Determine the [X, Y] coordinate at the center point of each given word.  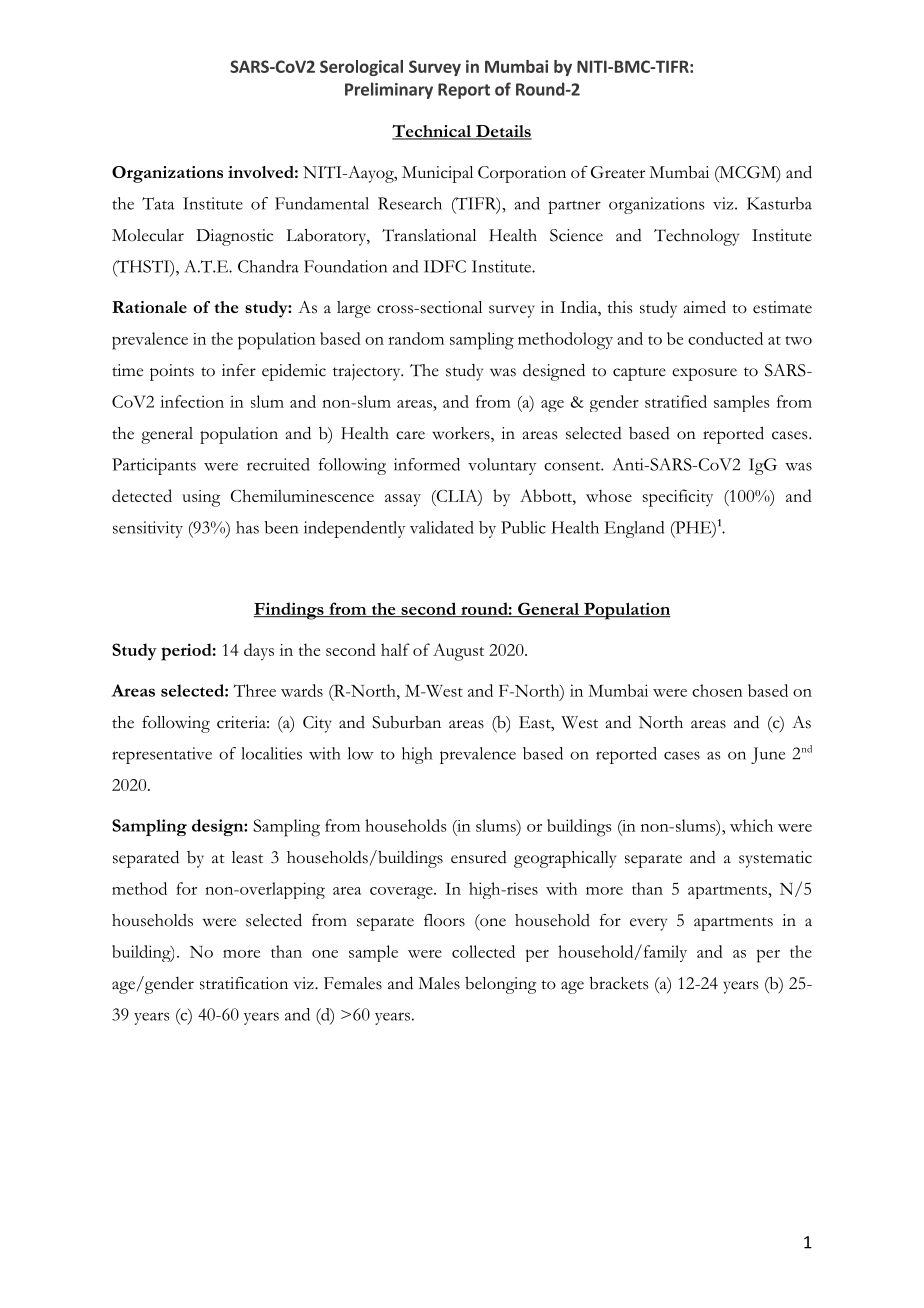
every [648, 924]
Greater [618, 172]
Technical [432, 132]
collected [483, 951]
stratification [244, 983]
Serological [361, 68]
